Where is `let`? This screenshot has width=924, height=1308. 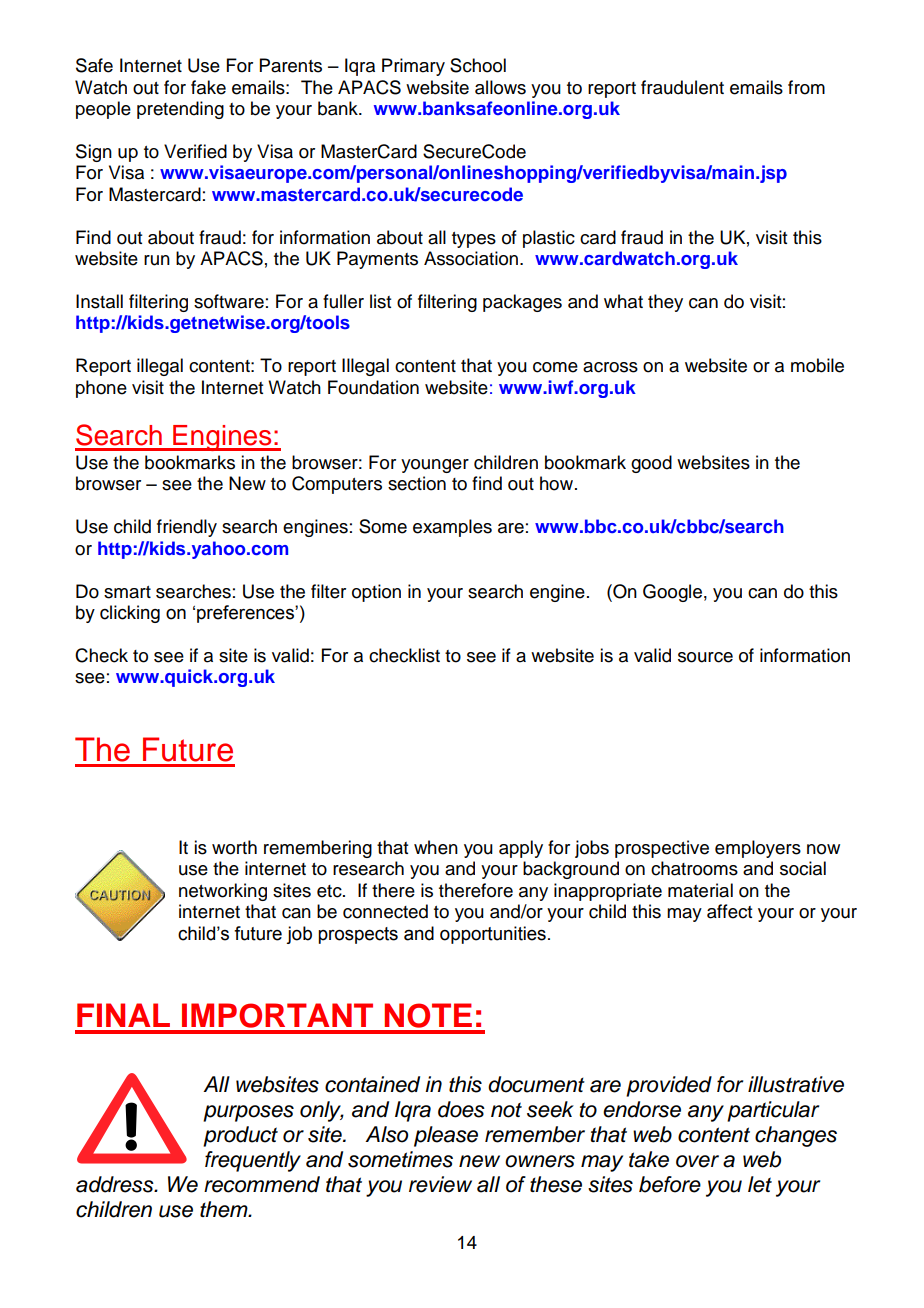 let is located at coordinates (760, 1184).
